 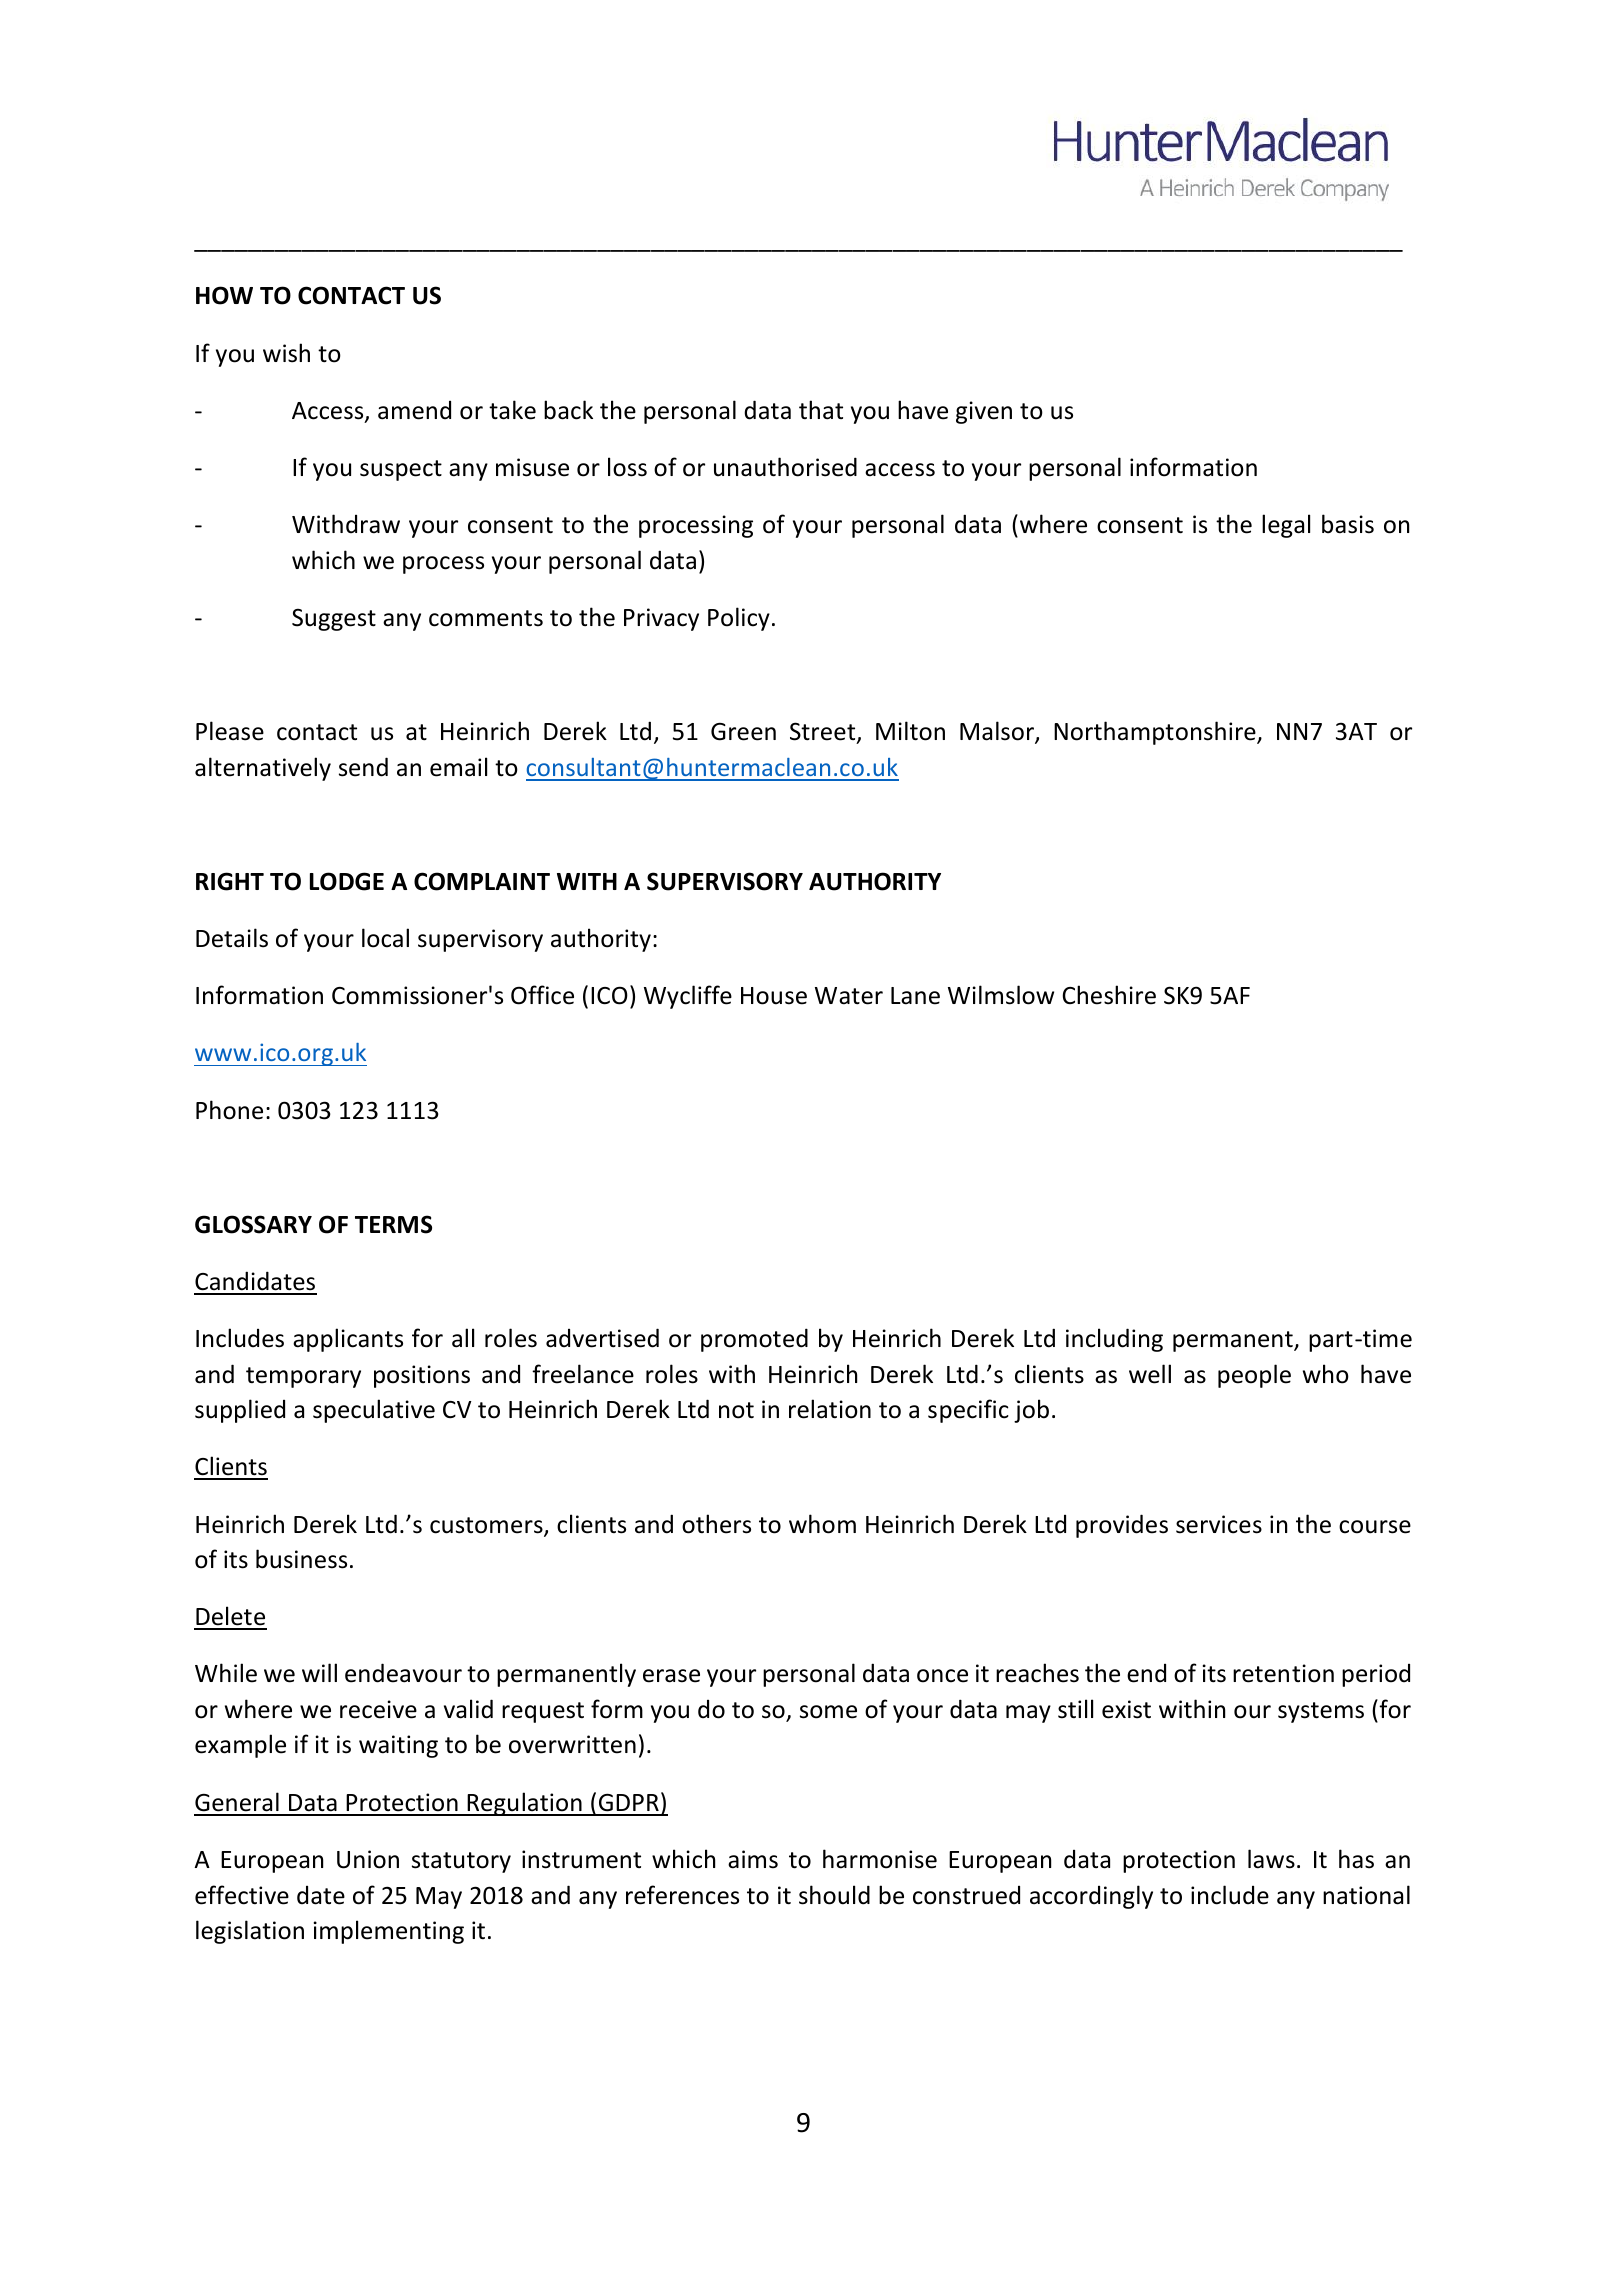 I want to click on business, so click(x=301, y=1559).
